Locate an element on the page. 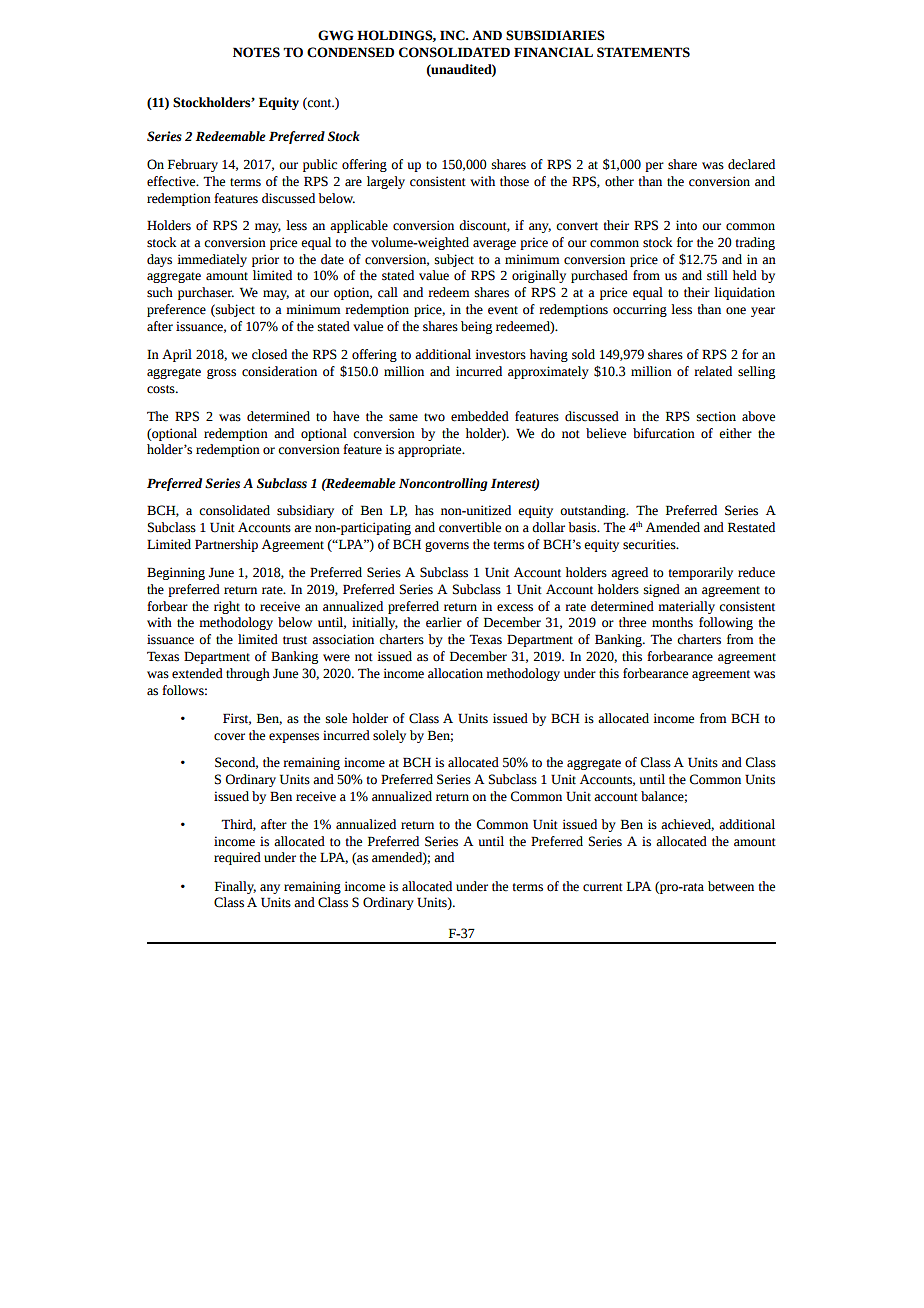 This image has height=1308, width=924. STATEMENTS is located at coordinates (643, 52).
